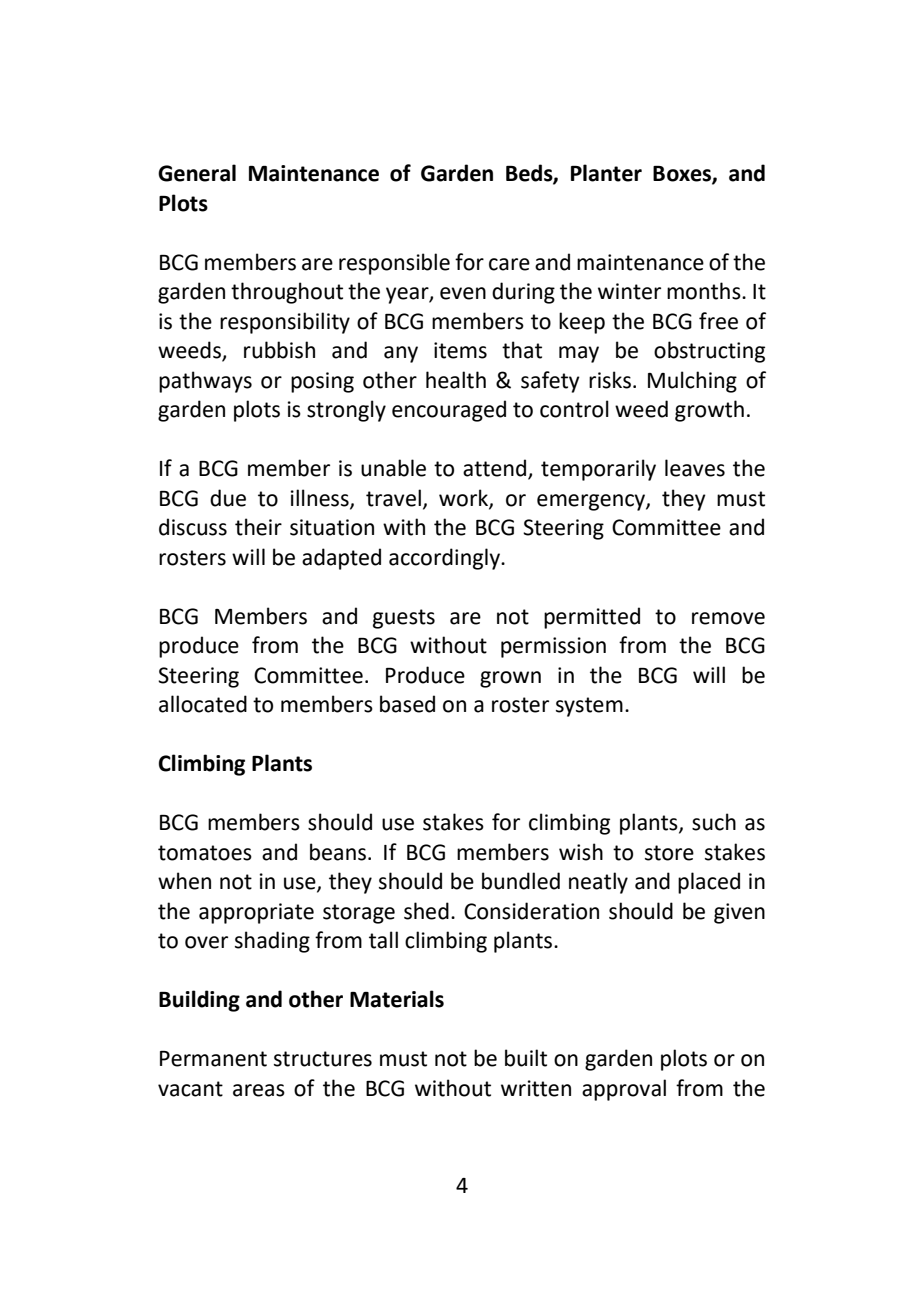 The image size is (924, 1308). What do you see at coordinates (228, 498) in the screenshot?
I see `due` at bounding box center [228, 498].
